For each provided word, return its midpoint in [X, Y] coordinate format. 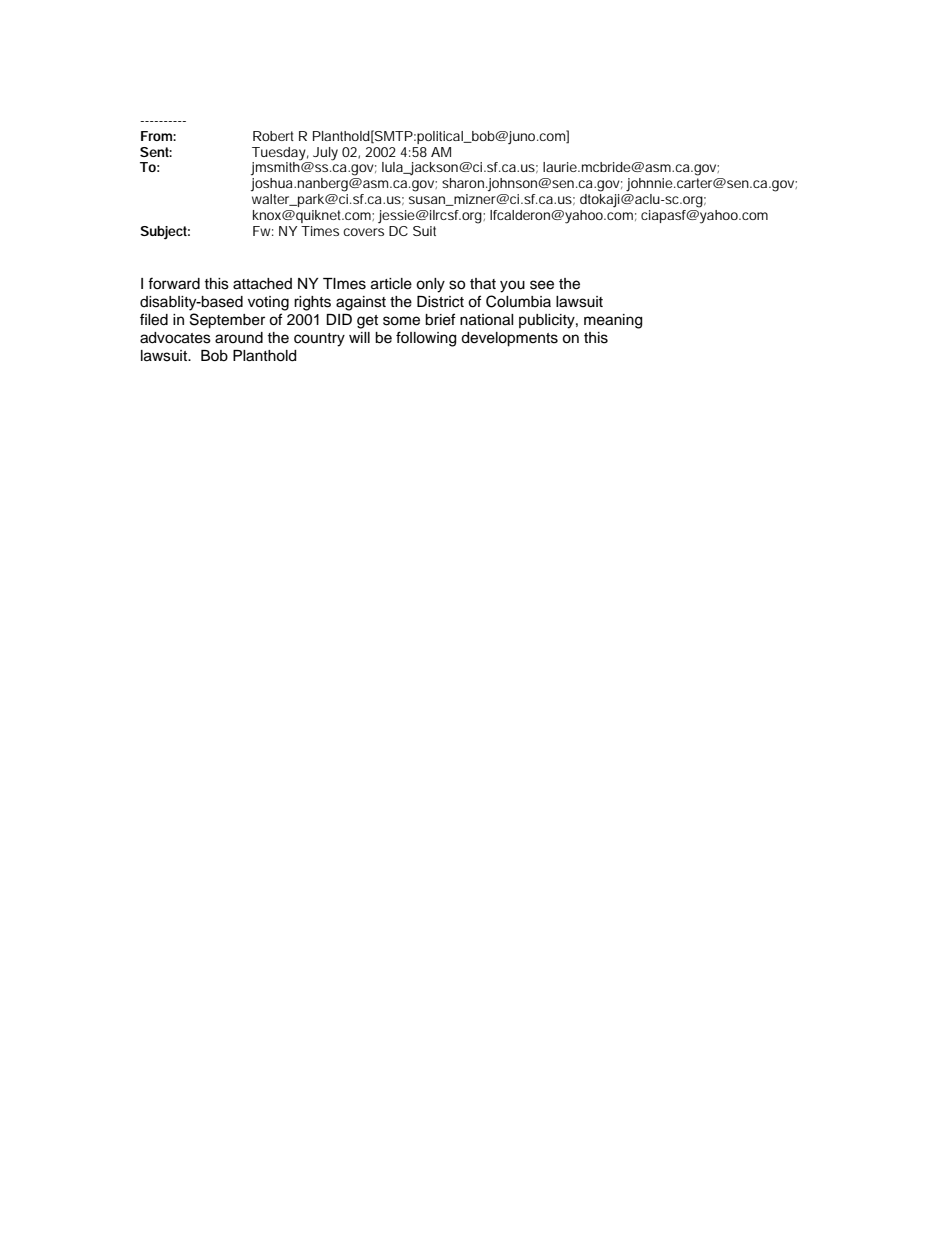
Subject [165, 233]
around [239, 338]
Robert [273, 136]
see [542, 285]
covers [363, 232]
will [359, 337]
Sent [156, 152]
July [325, 154]
